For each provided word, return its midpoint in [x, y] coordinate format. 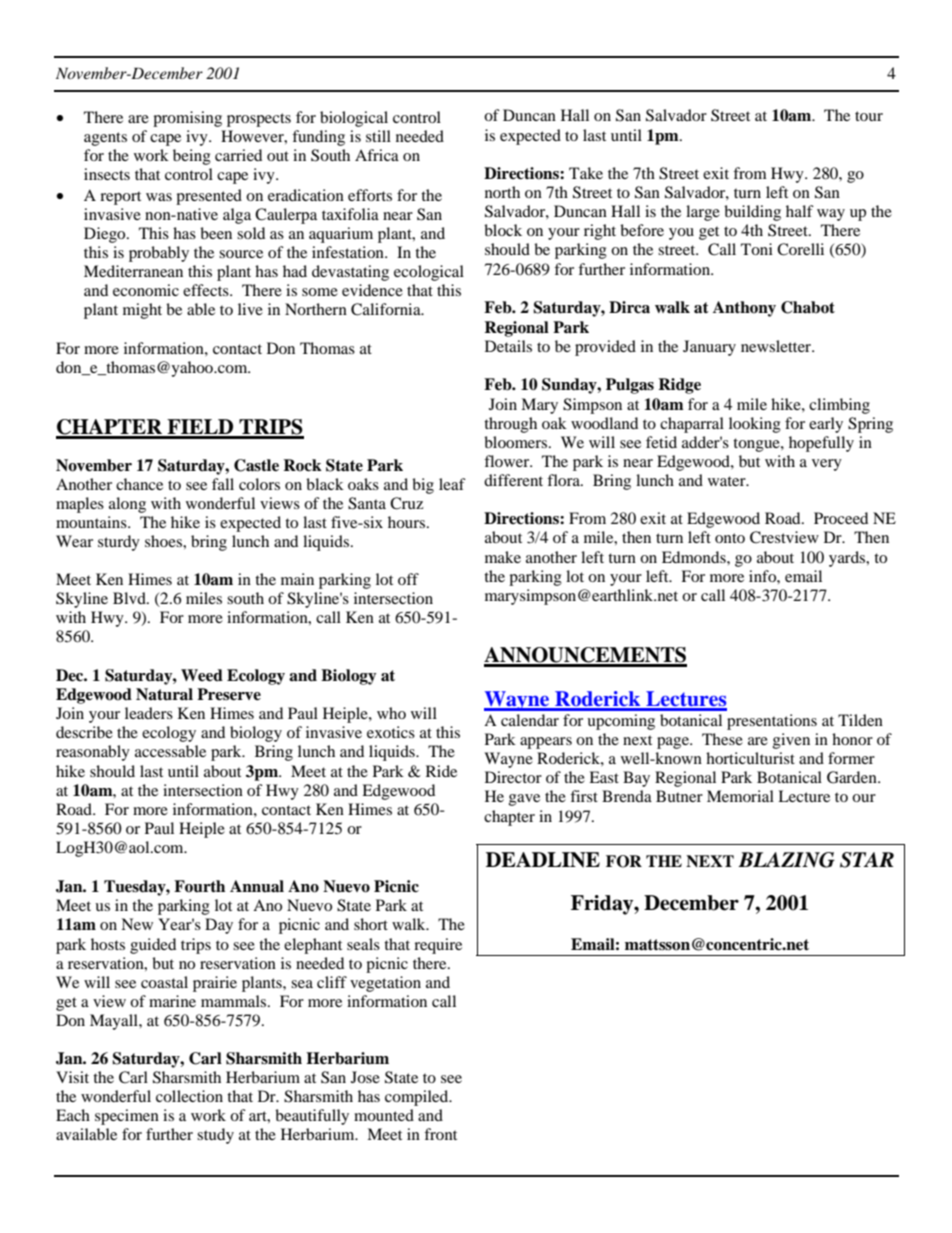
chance [139, 484]
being [192, 157]
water [728, 481]
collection [189, 1096]
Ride [441, 771]
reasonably [93, 753]
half [800, 211]
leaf [452, 484]
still [378, 136]
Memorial [740, 796]
